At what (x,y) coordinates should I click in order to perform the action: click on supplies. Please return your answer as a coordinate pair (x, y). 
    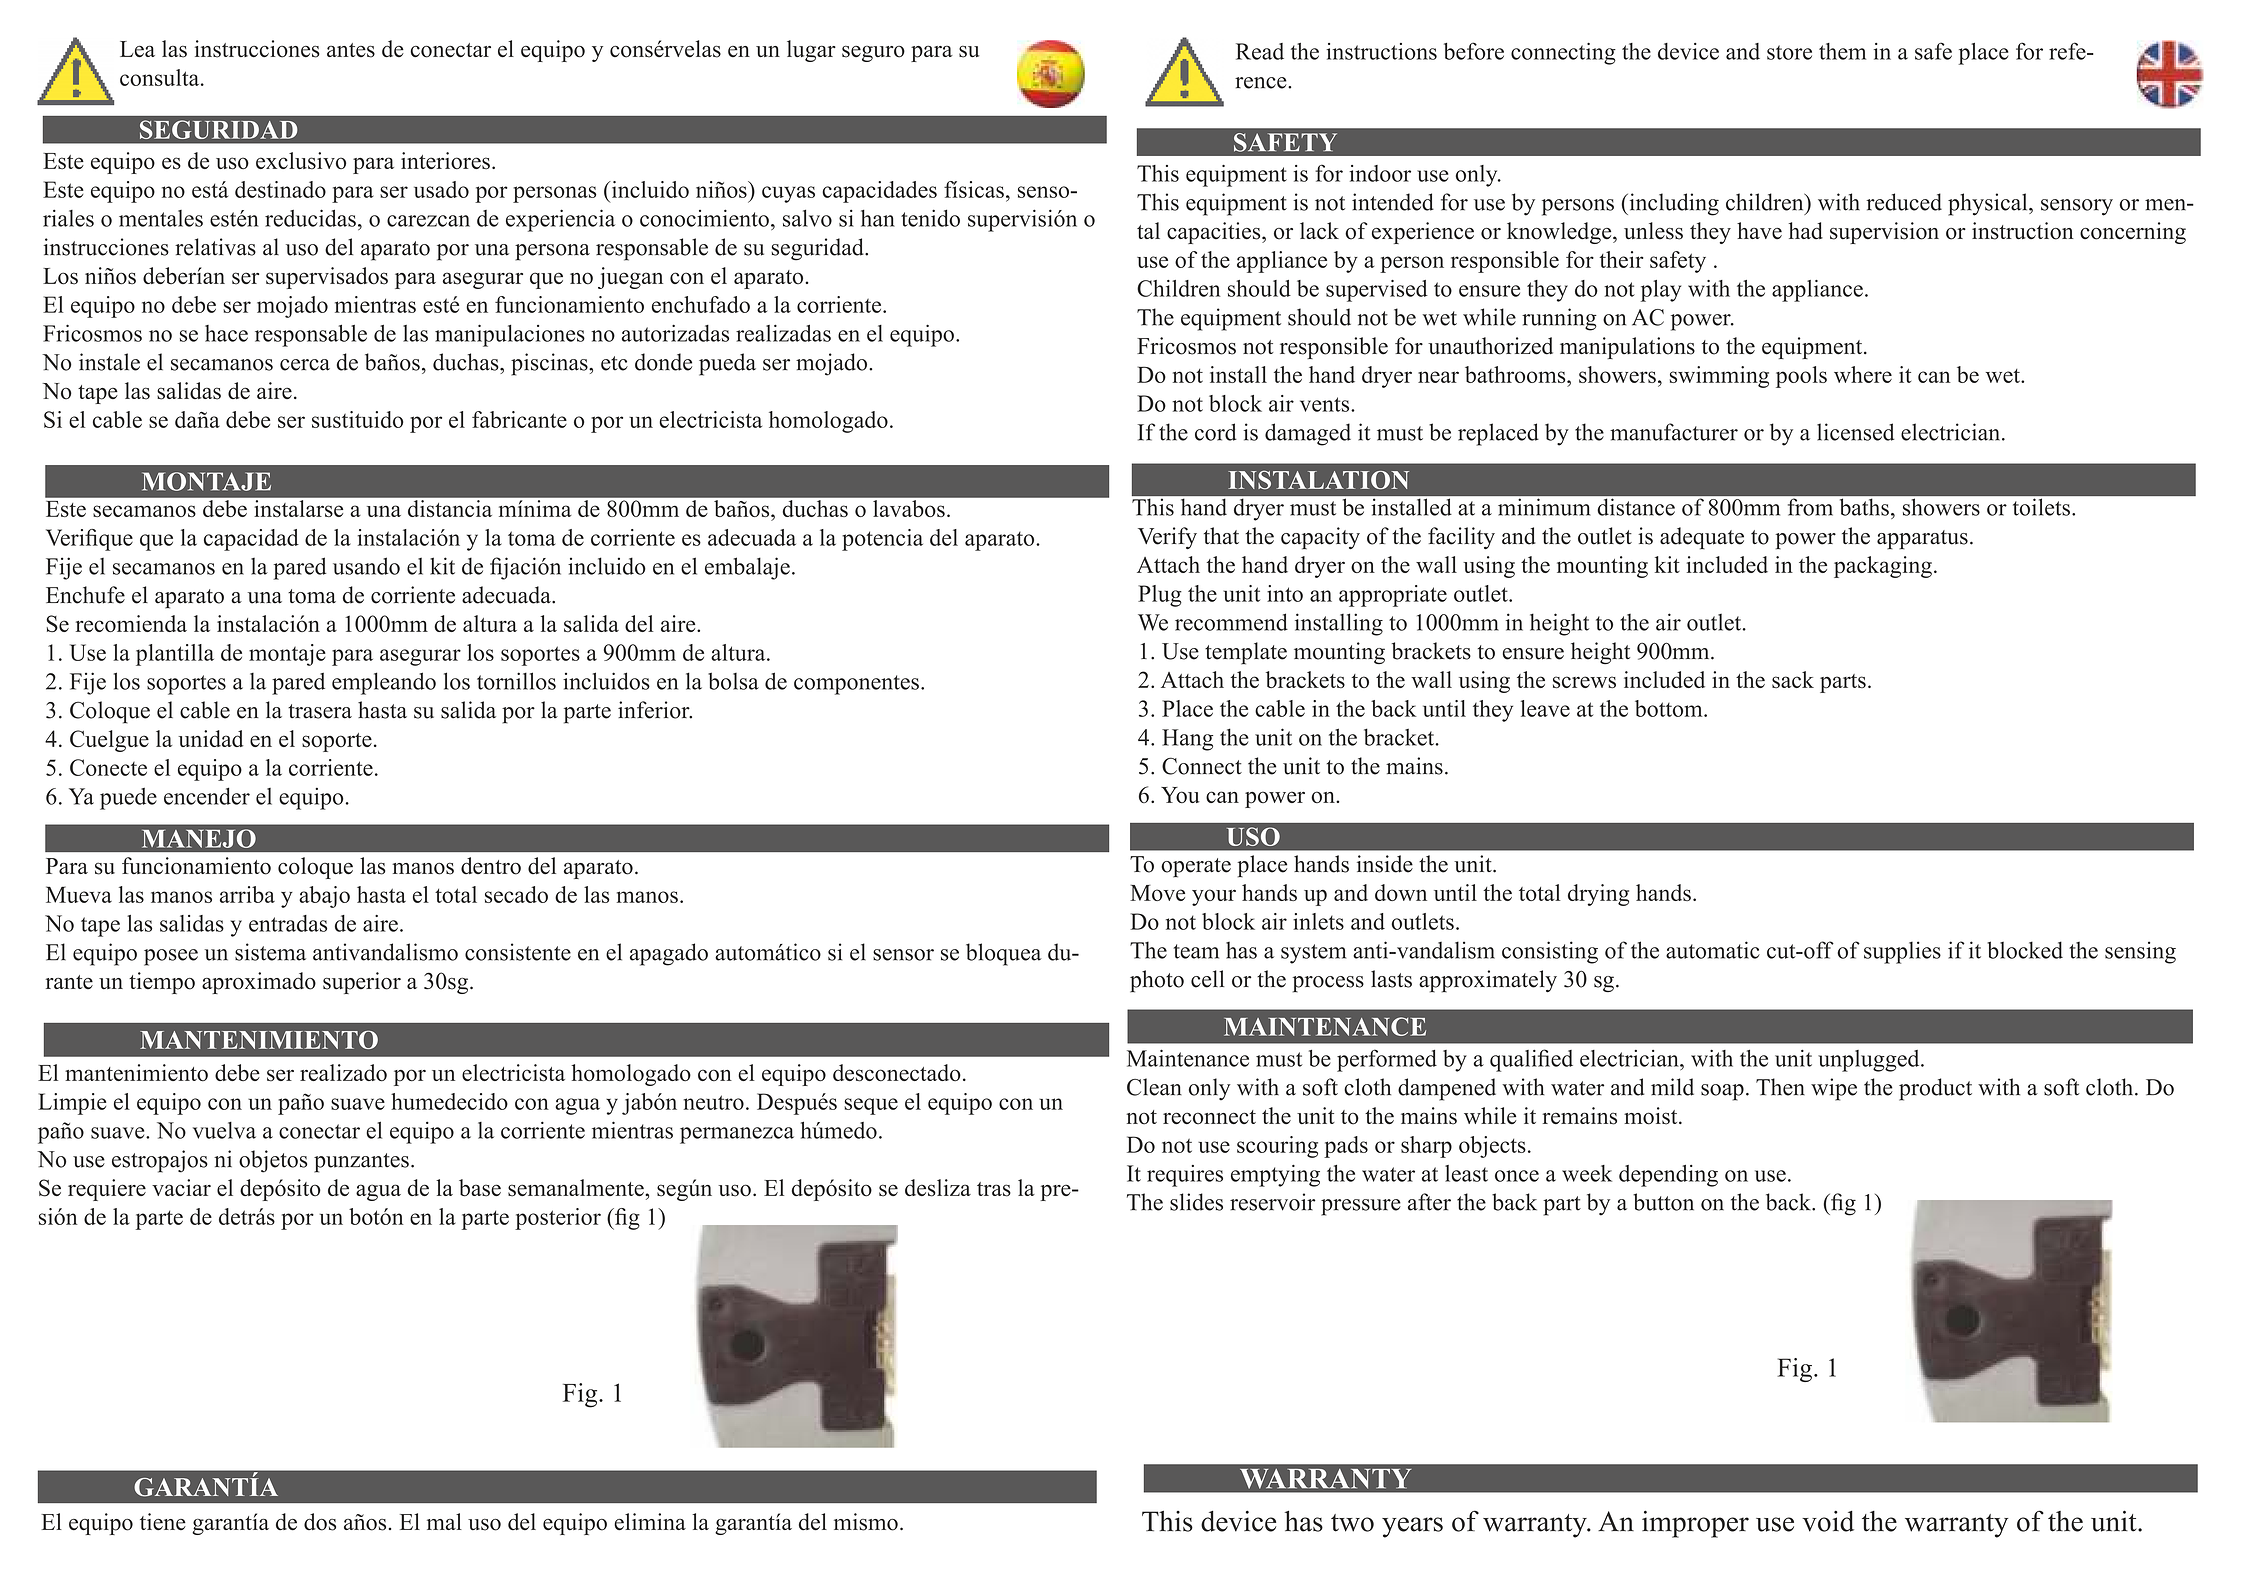
    Looking at the image, I should click on (1902, 952).
